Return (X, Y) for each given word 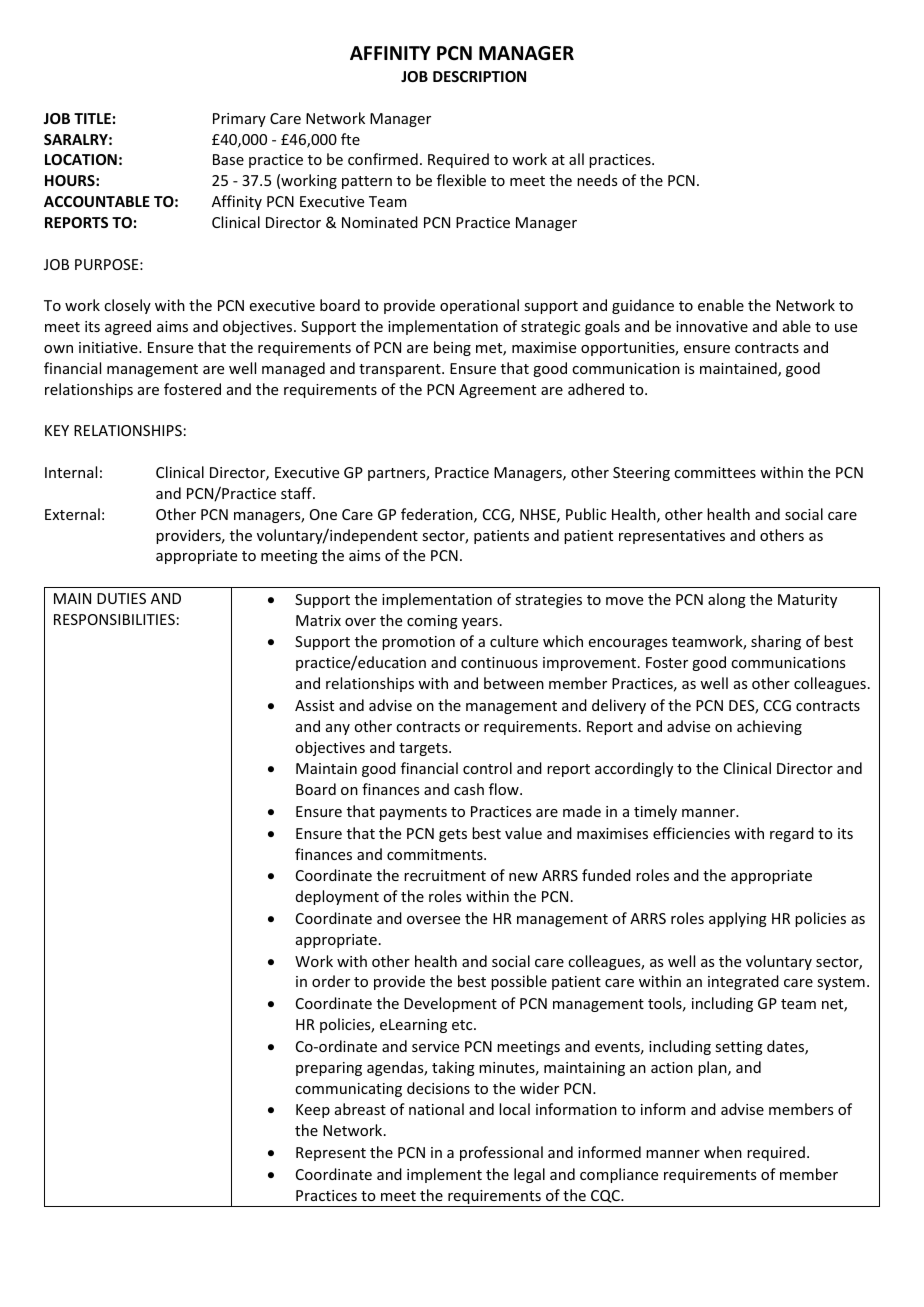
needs (597, 180)
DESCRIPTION (479, 76)
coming (432, 622)
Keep (313, 1111)
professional (501, 1153)
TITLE (92, 118)
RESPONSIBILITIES (114, 619)
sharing (776, 642)
